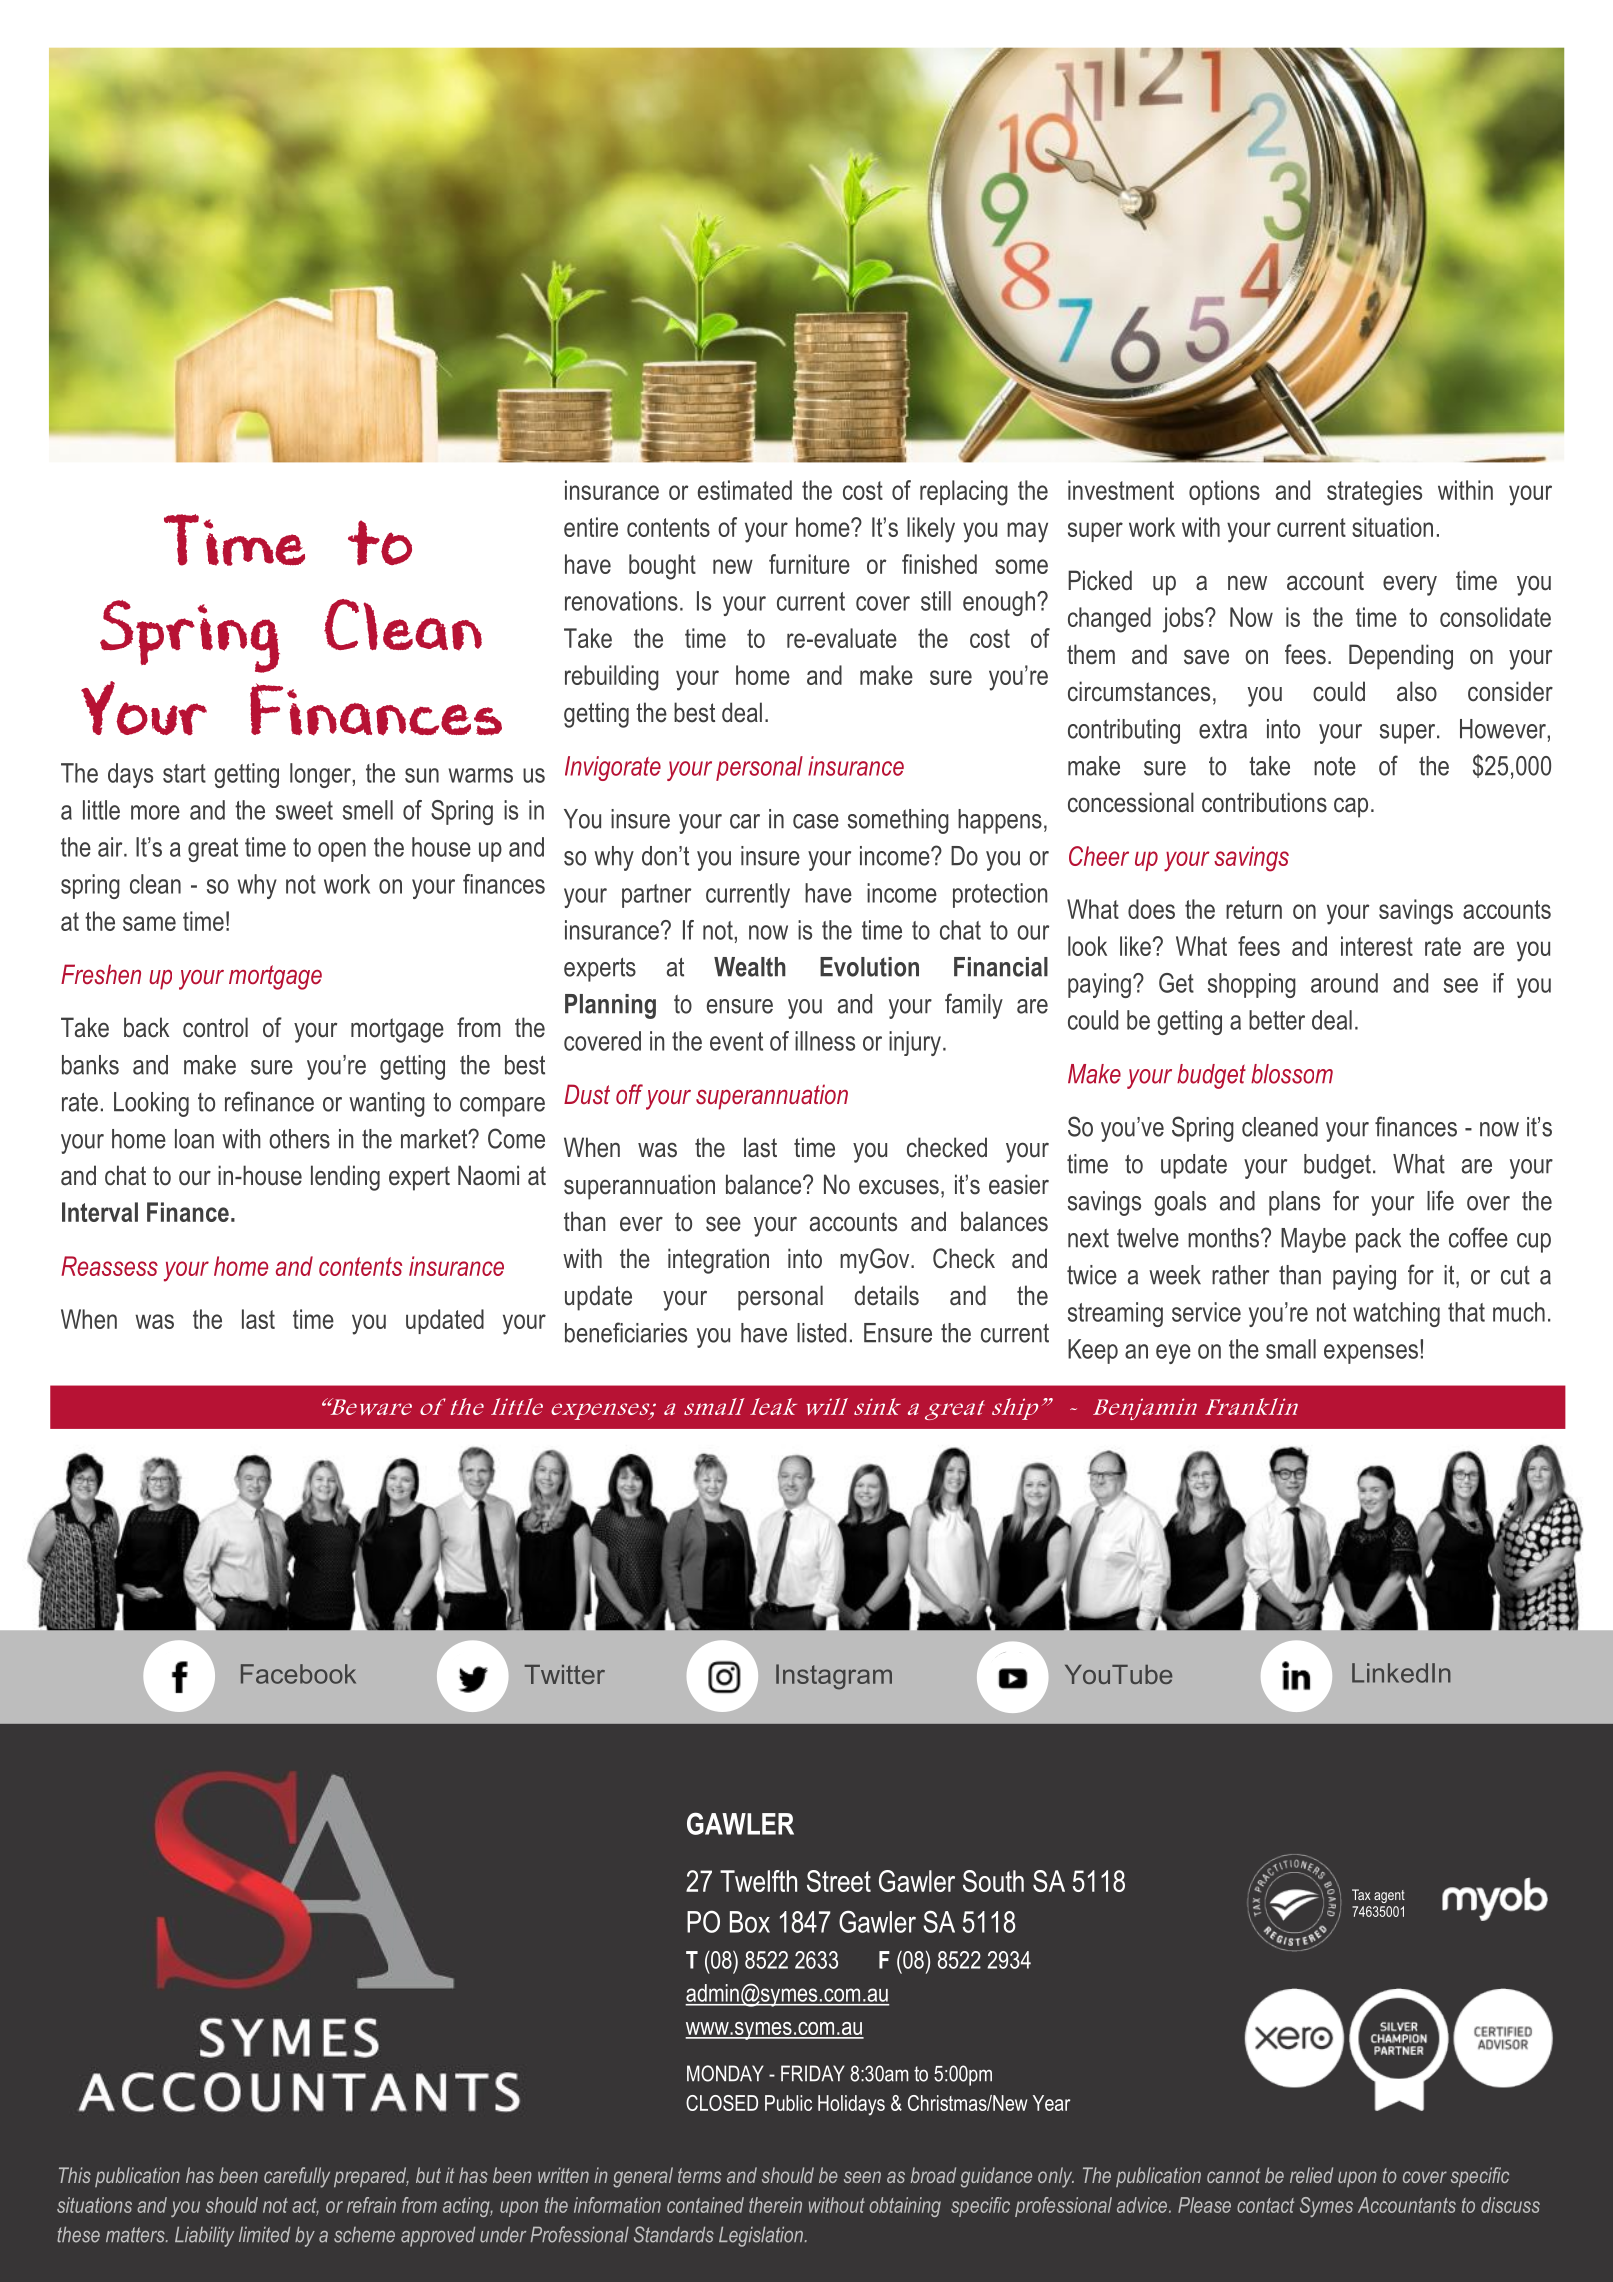 The image size is (1613, 2282). I want to click on listed, so click(821, 1333).
